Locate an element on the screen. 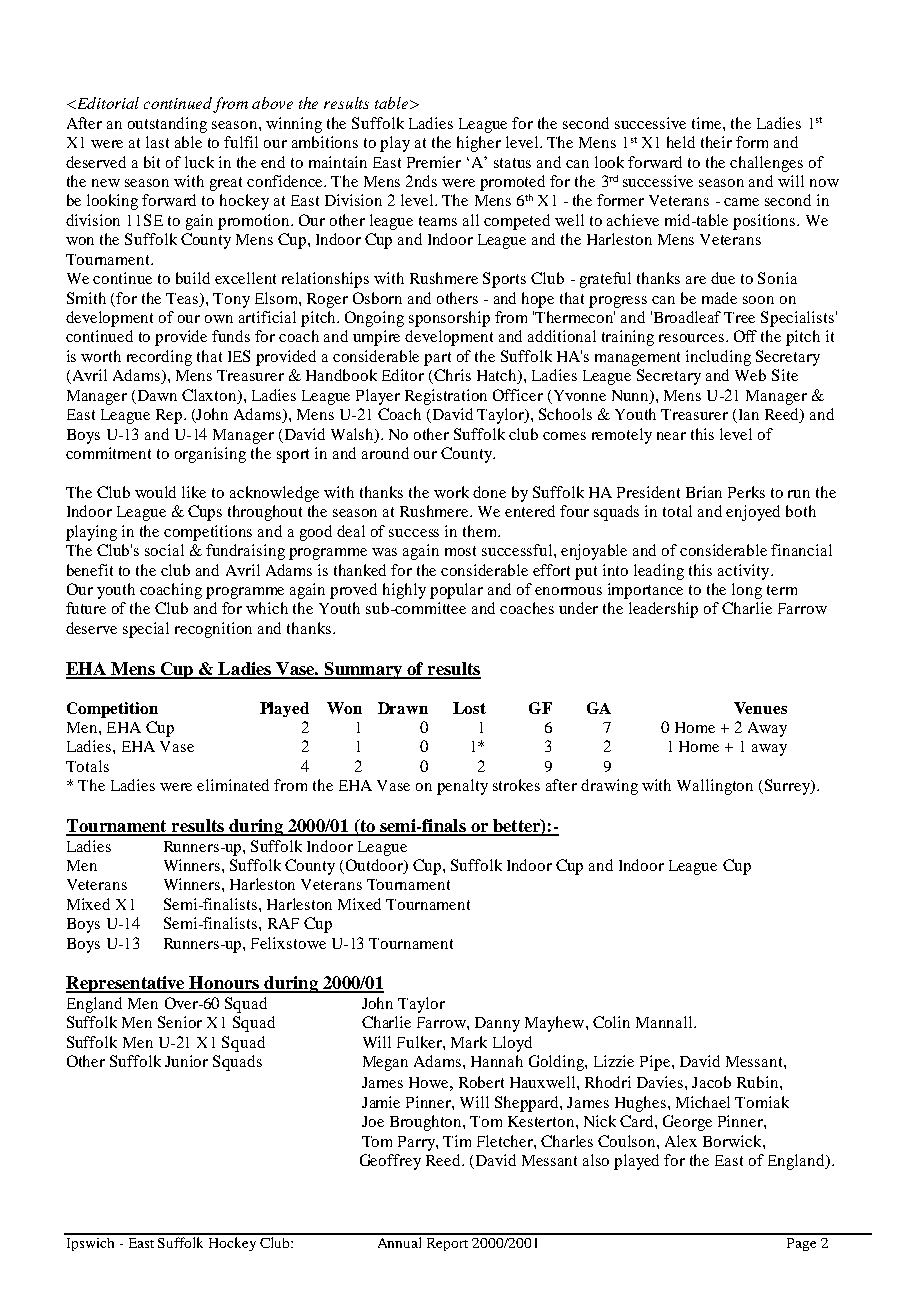  higher is located at coordinates (479, 144).
